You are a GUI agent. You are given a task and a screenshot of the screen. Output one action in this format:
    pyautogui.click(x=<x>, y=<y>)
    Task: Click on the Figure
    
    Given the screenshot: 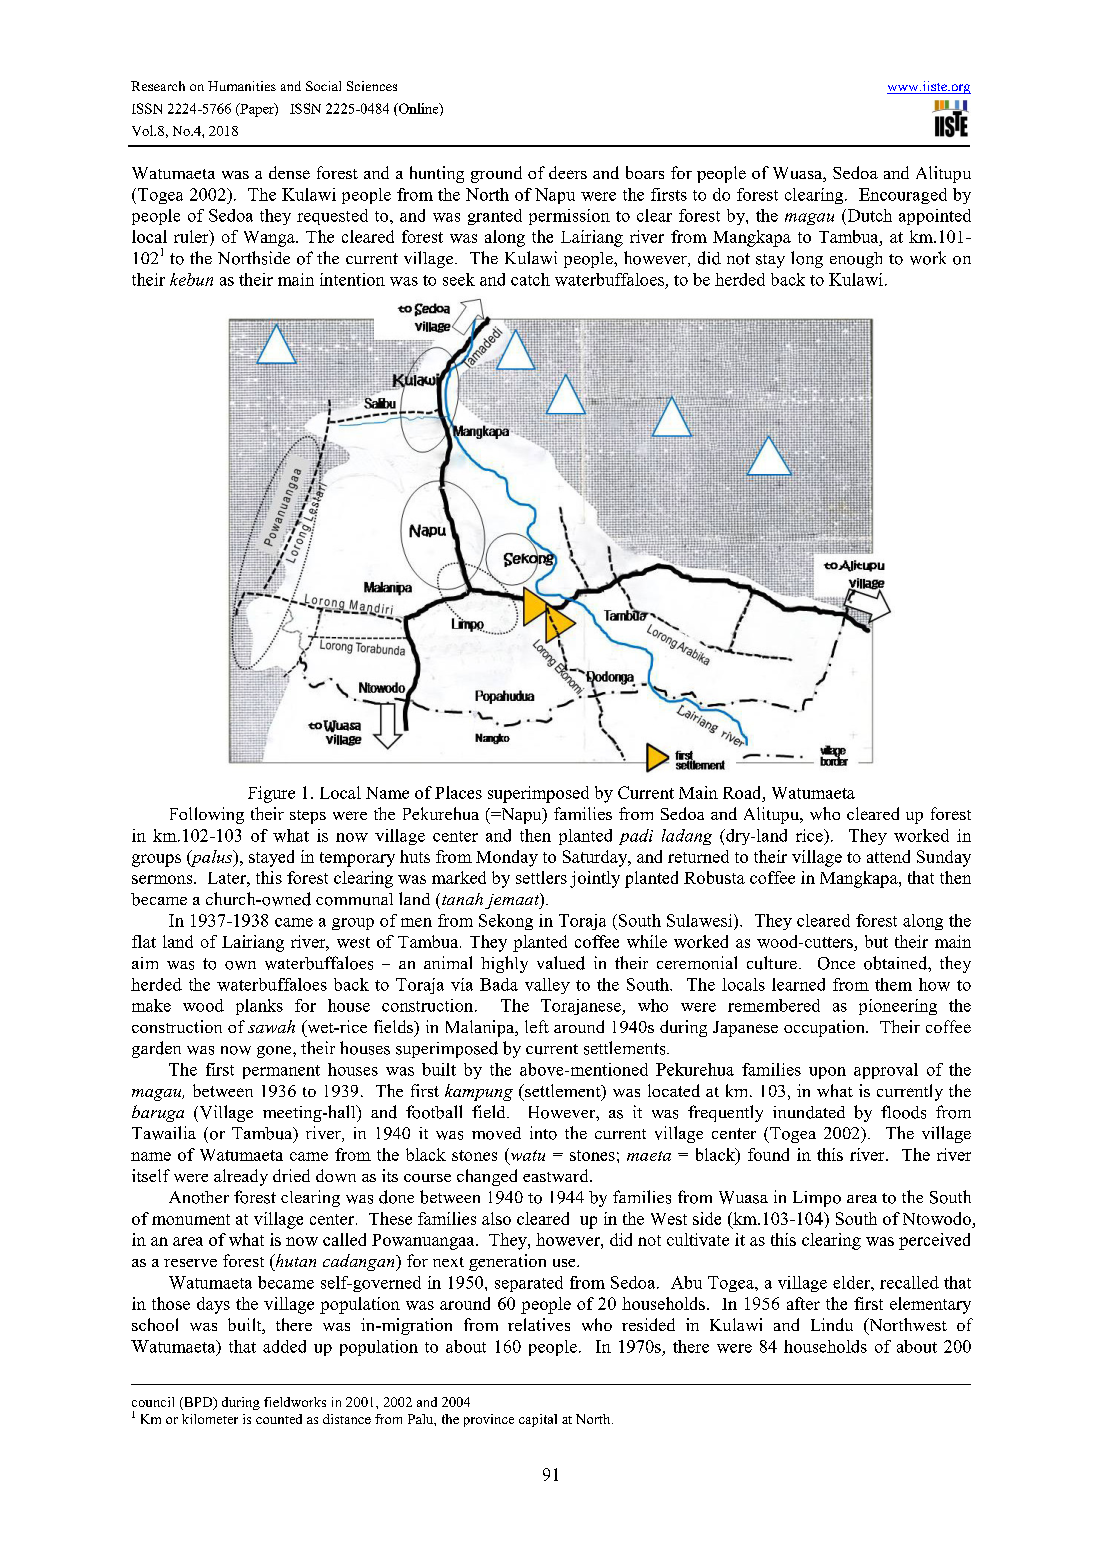 What is the action you would take?
    pyautogui.click(x=271, y=794)
